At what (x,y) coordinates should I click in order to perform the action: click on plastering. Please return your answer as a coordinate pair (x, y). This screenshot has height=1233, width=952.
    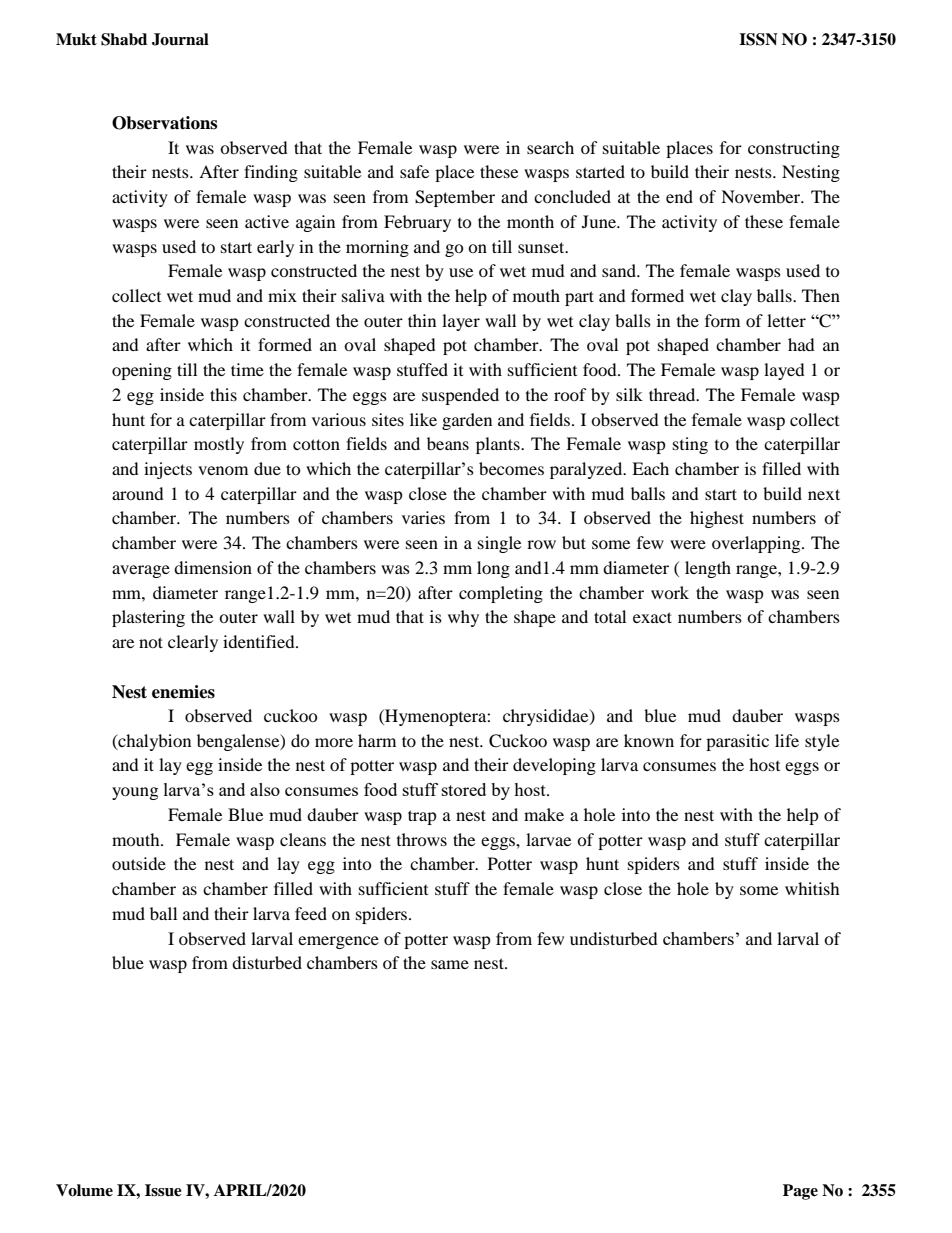
    Looking at the image, I should click on (148, 618).
